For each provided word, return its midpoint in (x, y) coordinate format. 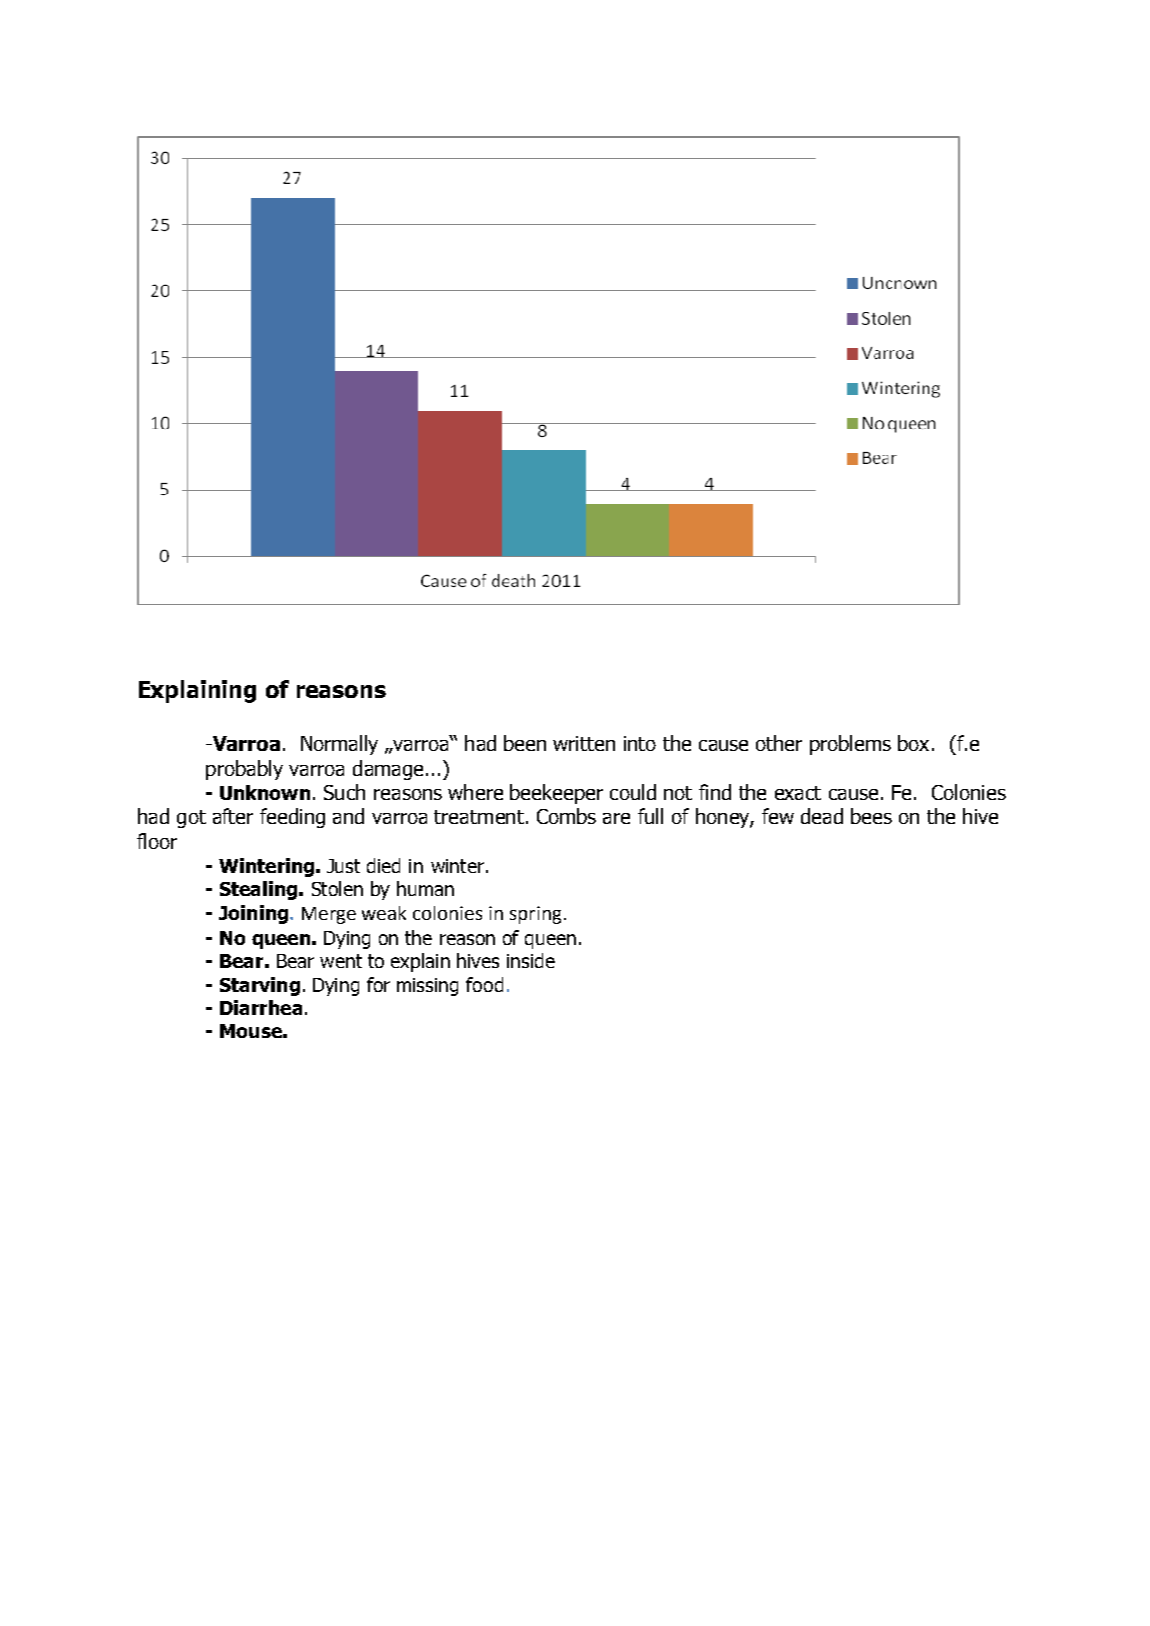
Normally (339, 745)
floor (157, 841)
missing (427, 987)
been (525, 743)
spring (535, 915)
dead (822, 816)
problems (850, 745)
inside (531, 960)
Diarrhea (261, 1007)
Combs (566, 816)
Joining (253, 914)
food (484, 984)
